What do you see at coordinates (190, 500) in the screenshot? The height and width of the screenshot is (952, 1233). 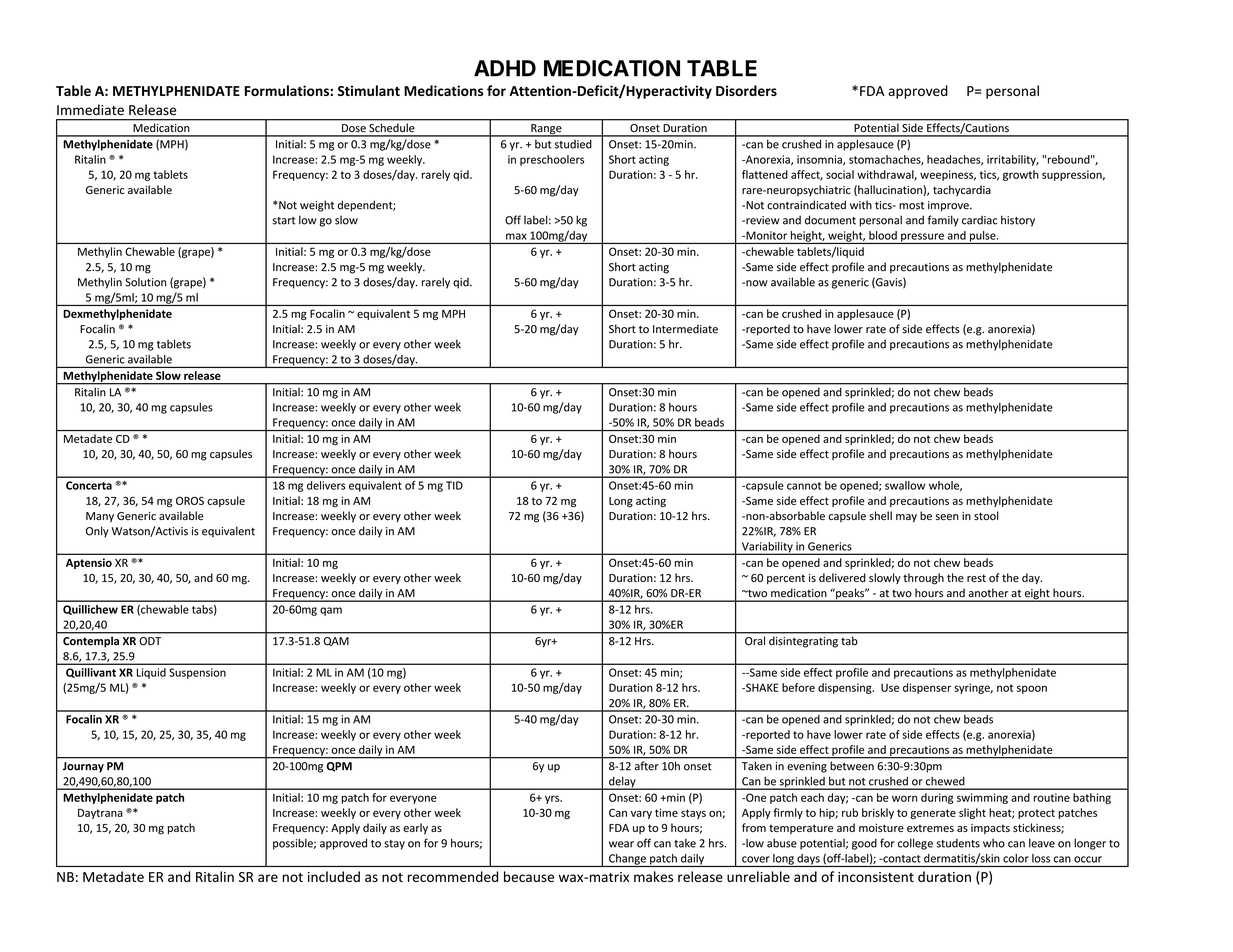 I see `OROS` at bounding box center [190, 500].
